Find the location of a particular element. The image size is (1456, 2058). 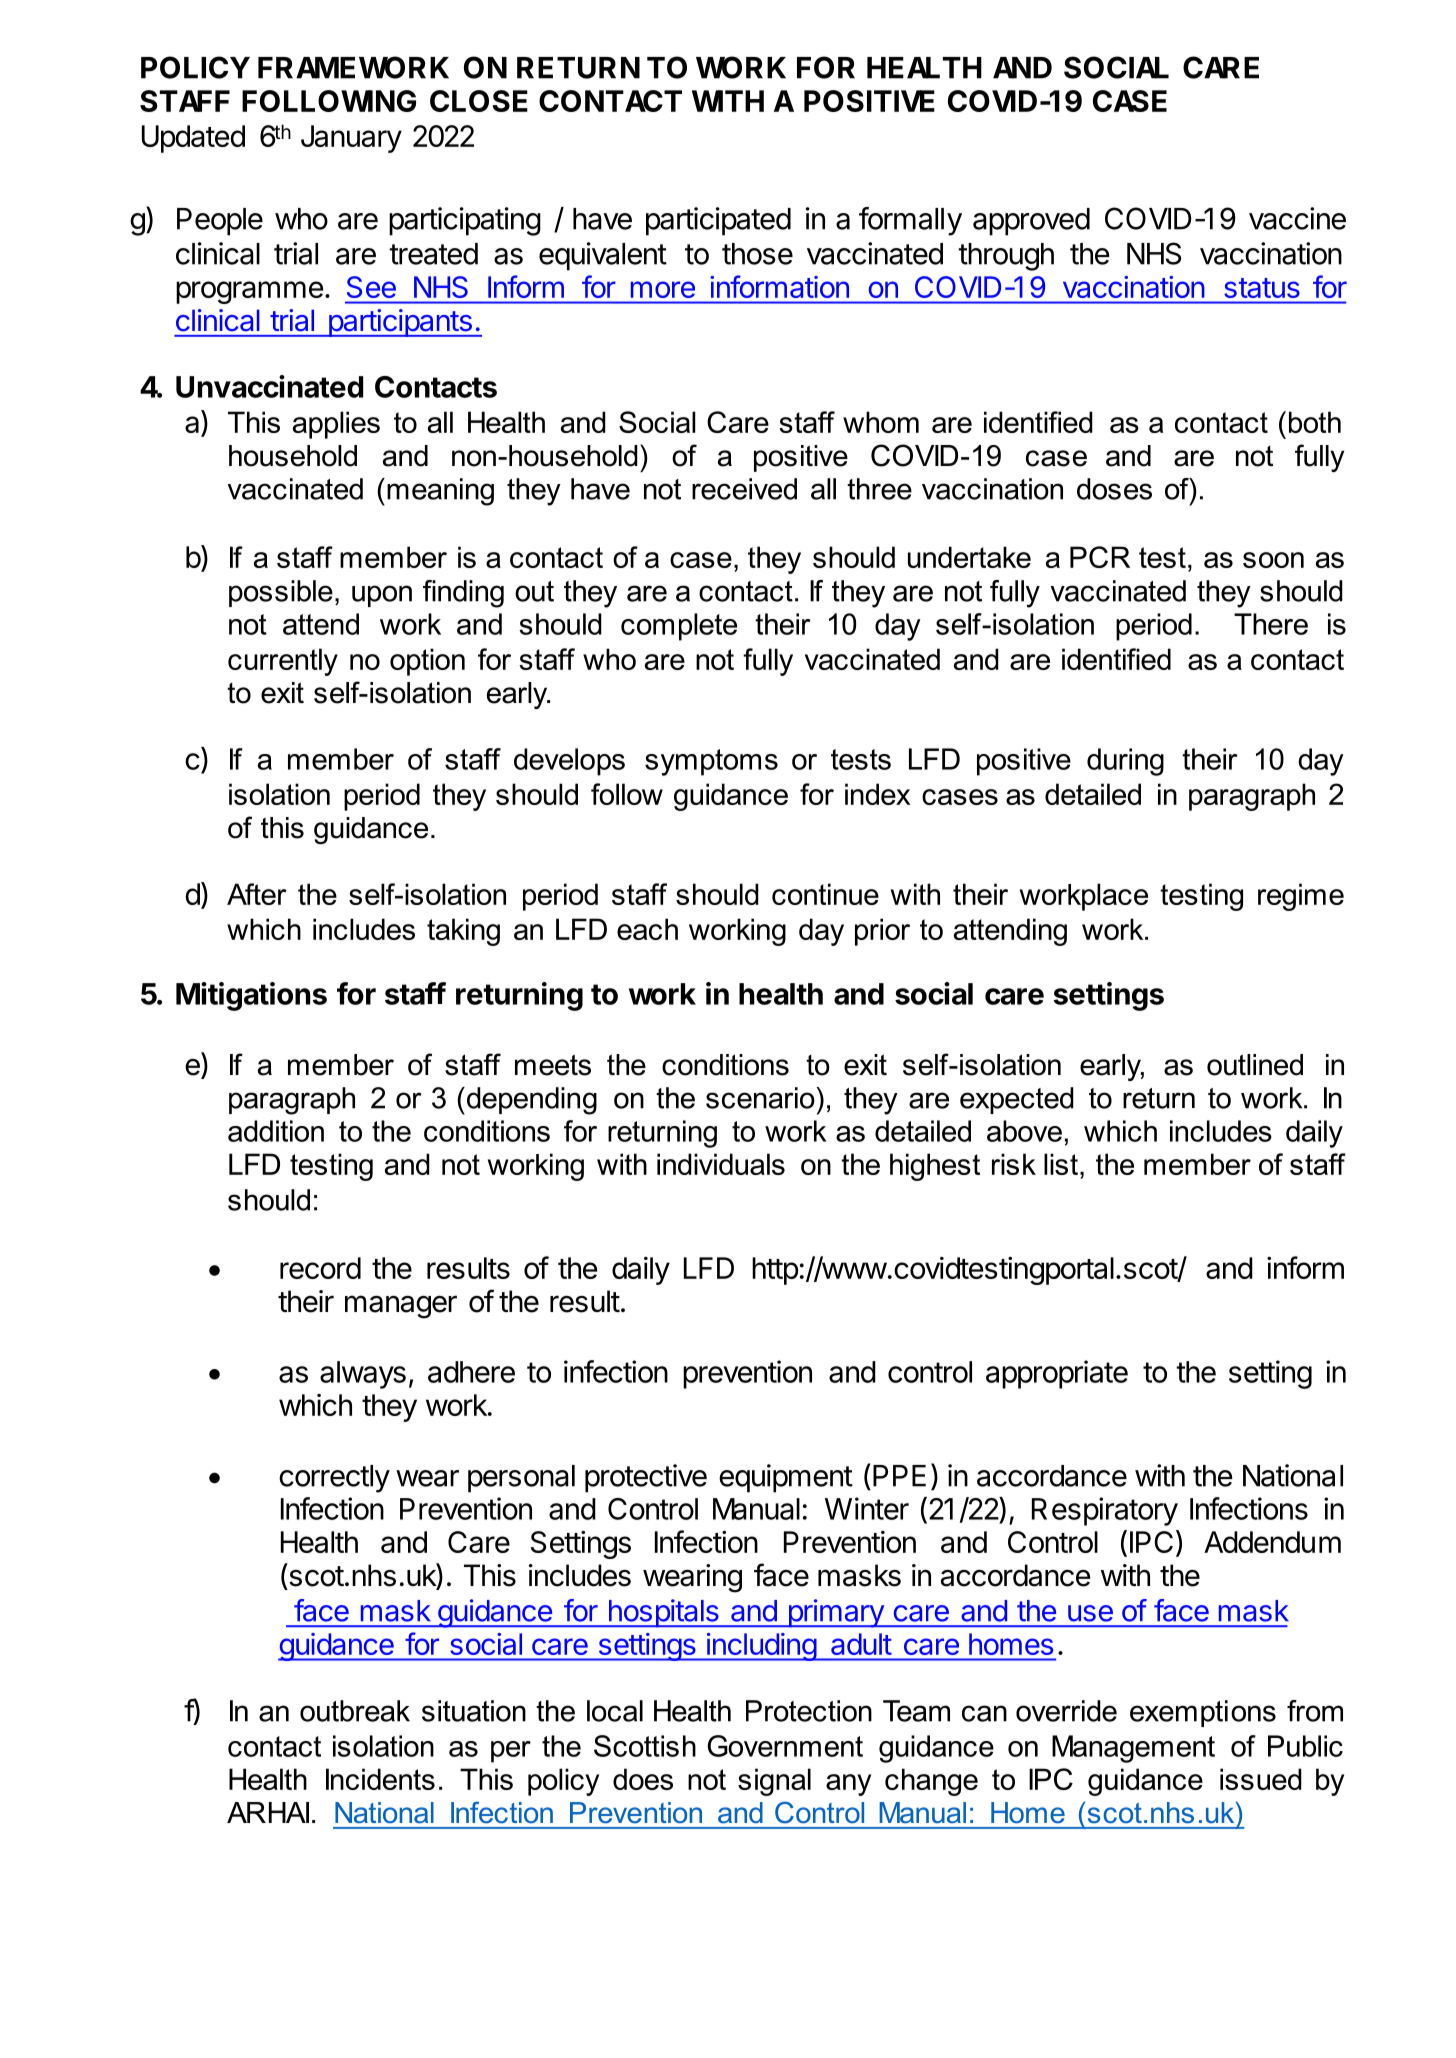

participated is located at coordinates (718, 221).
